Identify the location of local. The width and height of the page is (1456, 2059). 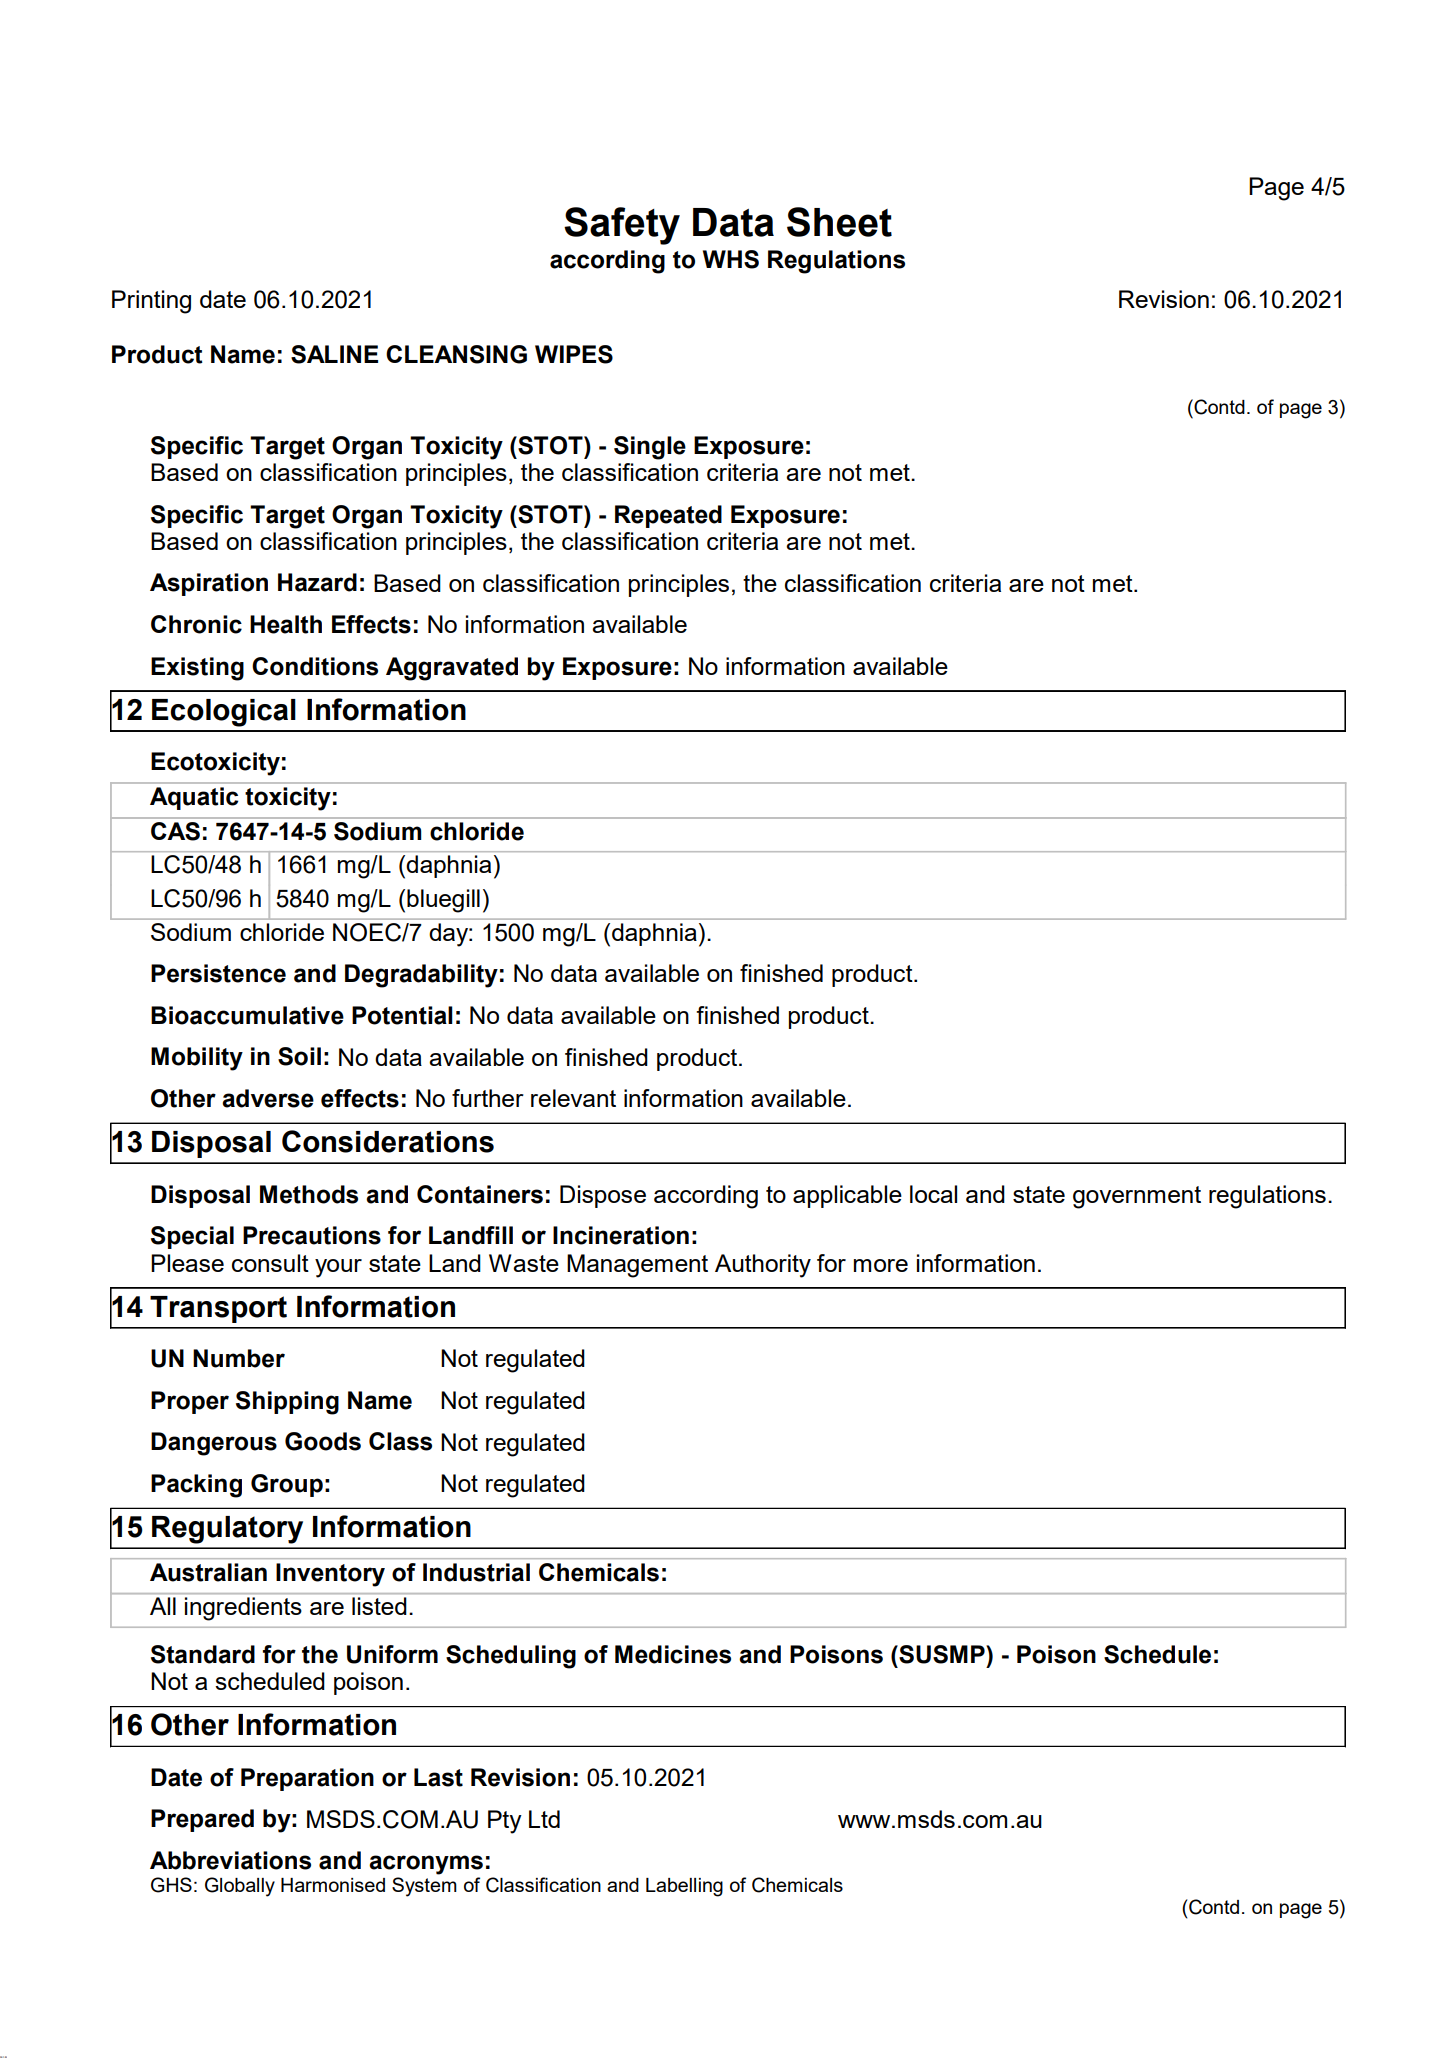
(933, 1194).
